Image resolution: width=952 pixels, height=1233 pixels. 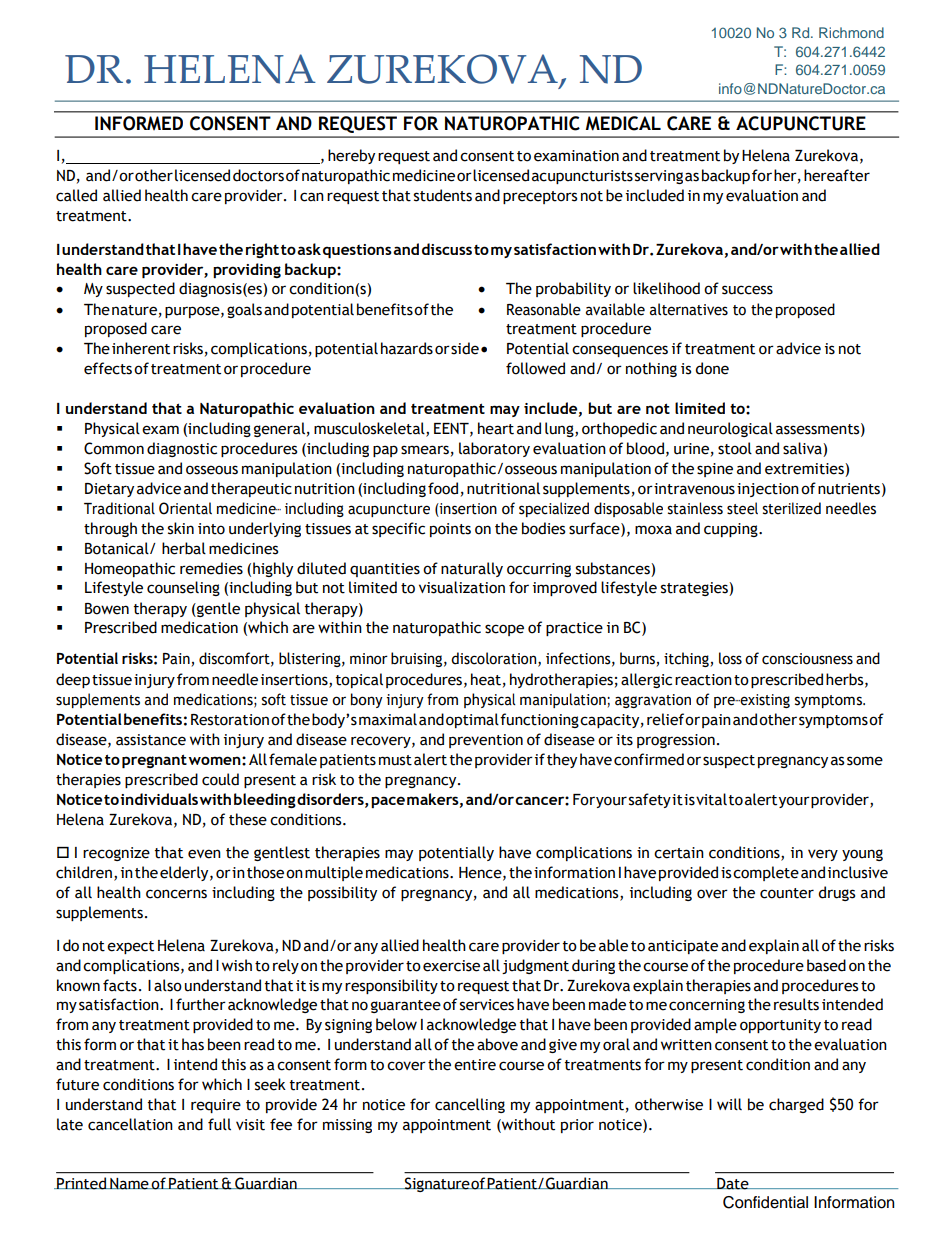 What do you see at coordinates (129, 1184) in the screenshot?
I see `Name` at bounding box center [129, 1184].
